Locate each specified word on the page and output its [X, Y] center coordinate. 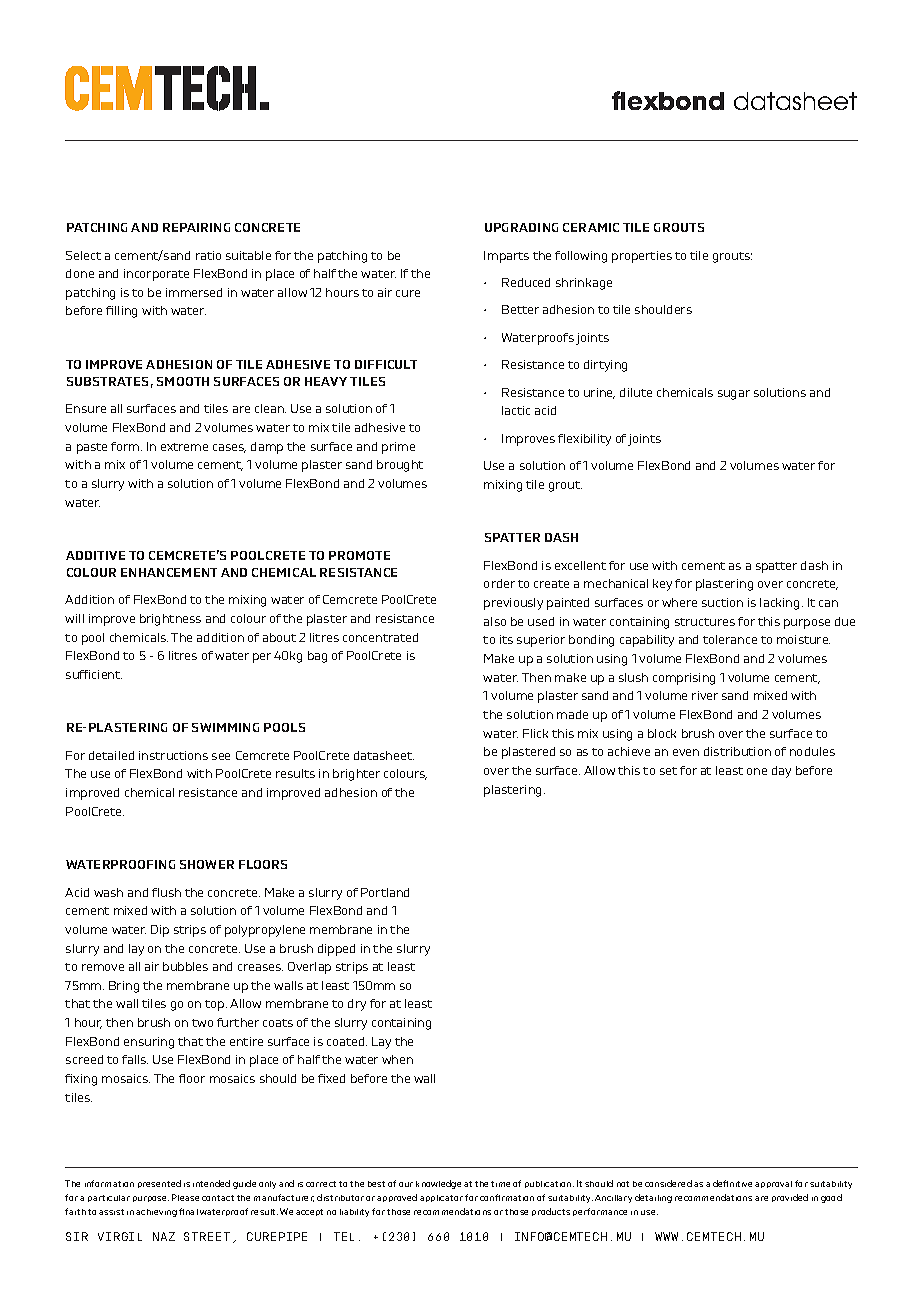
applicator [441, 1198]
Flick [535, 733]
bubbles [185, 966]
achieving [156, 1213]
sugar [734, 395]
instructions [173, 755]
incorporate [156, 275]
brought [400, 466]
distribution [737, 751]
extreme [184, 447]
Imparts [506, 257]
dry [357, 1005]
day [781, 772]
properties [642, 257]
